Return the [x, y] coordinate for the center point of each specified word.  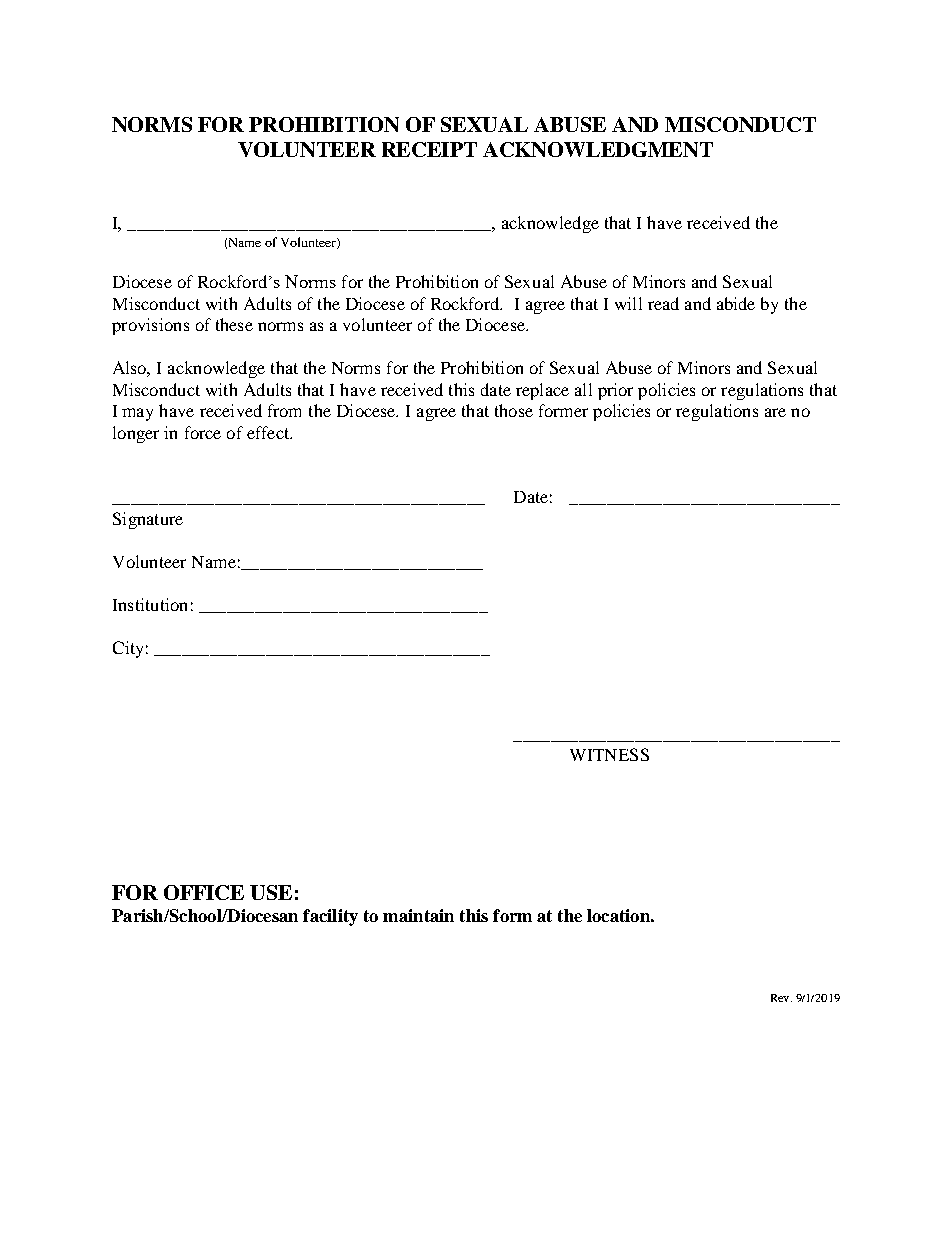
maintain [418, 915]
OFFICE [204, 892]
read [663, 303]
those [514, 410]
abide [736, 303]
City [128, 649]
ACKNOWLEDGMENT [598, 149]
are [775, 412]
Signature [148, 520]
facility [330, 917]
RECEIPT [429, 149]
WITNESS [609, 754]
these [234, 324]
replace [542, 391]
